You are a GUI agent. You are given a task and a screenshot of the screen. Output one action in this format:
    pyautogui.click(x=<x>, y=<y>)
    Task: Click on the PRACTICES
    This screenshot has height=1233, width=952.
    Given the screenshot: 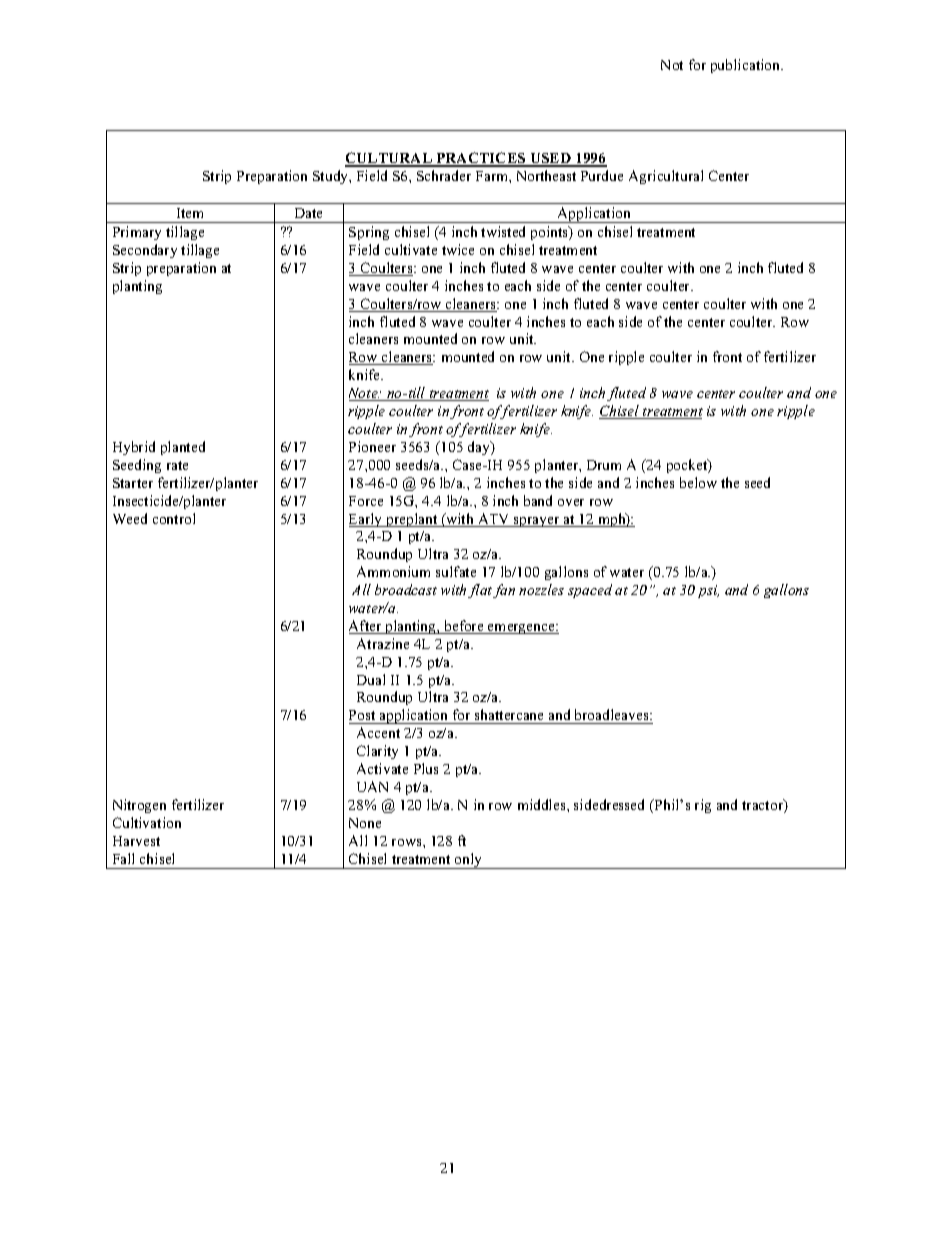 What is the action you would take?
    pyautogui.click(x=481, y=159)
